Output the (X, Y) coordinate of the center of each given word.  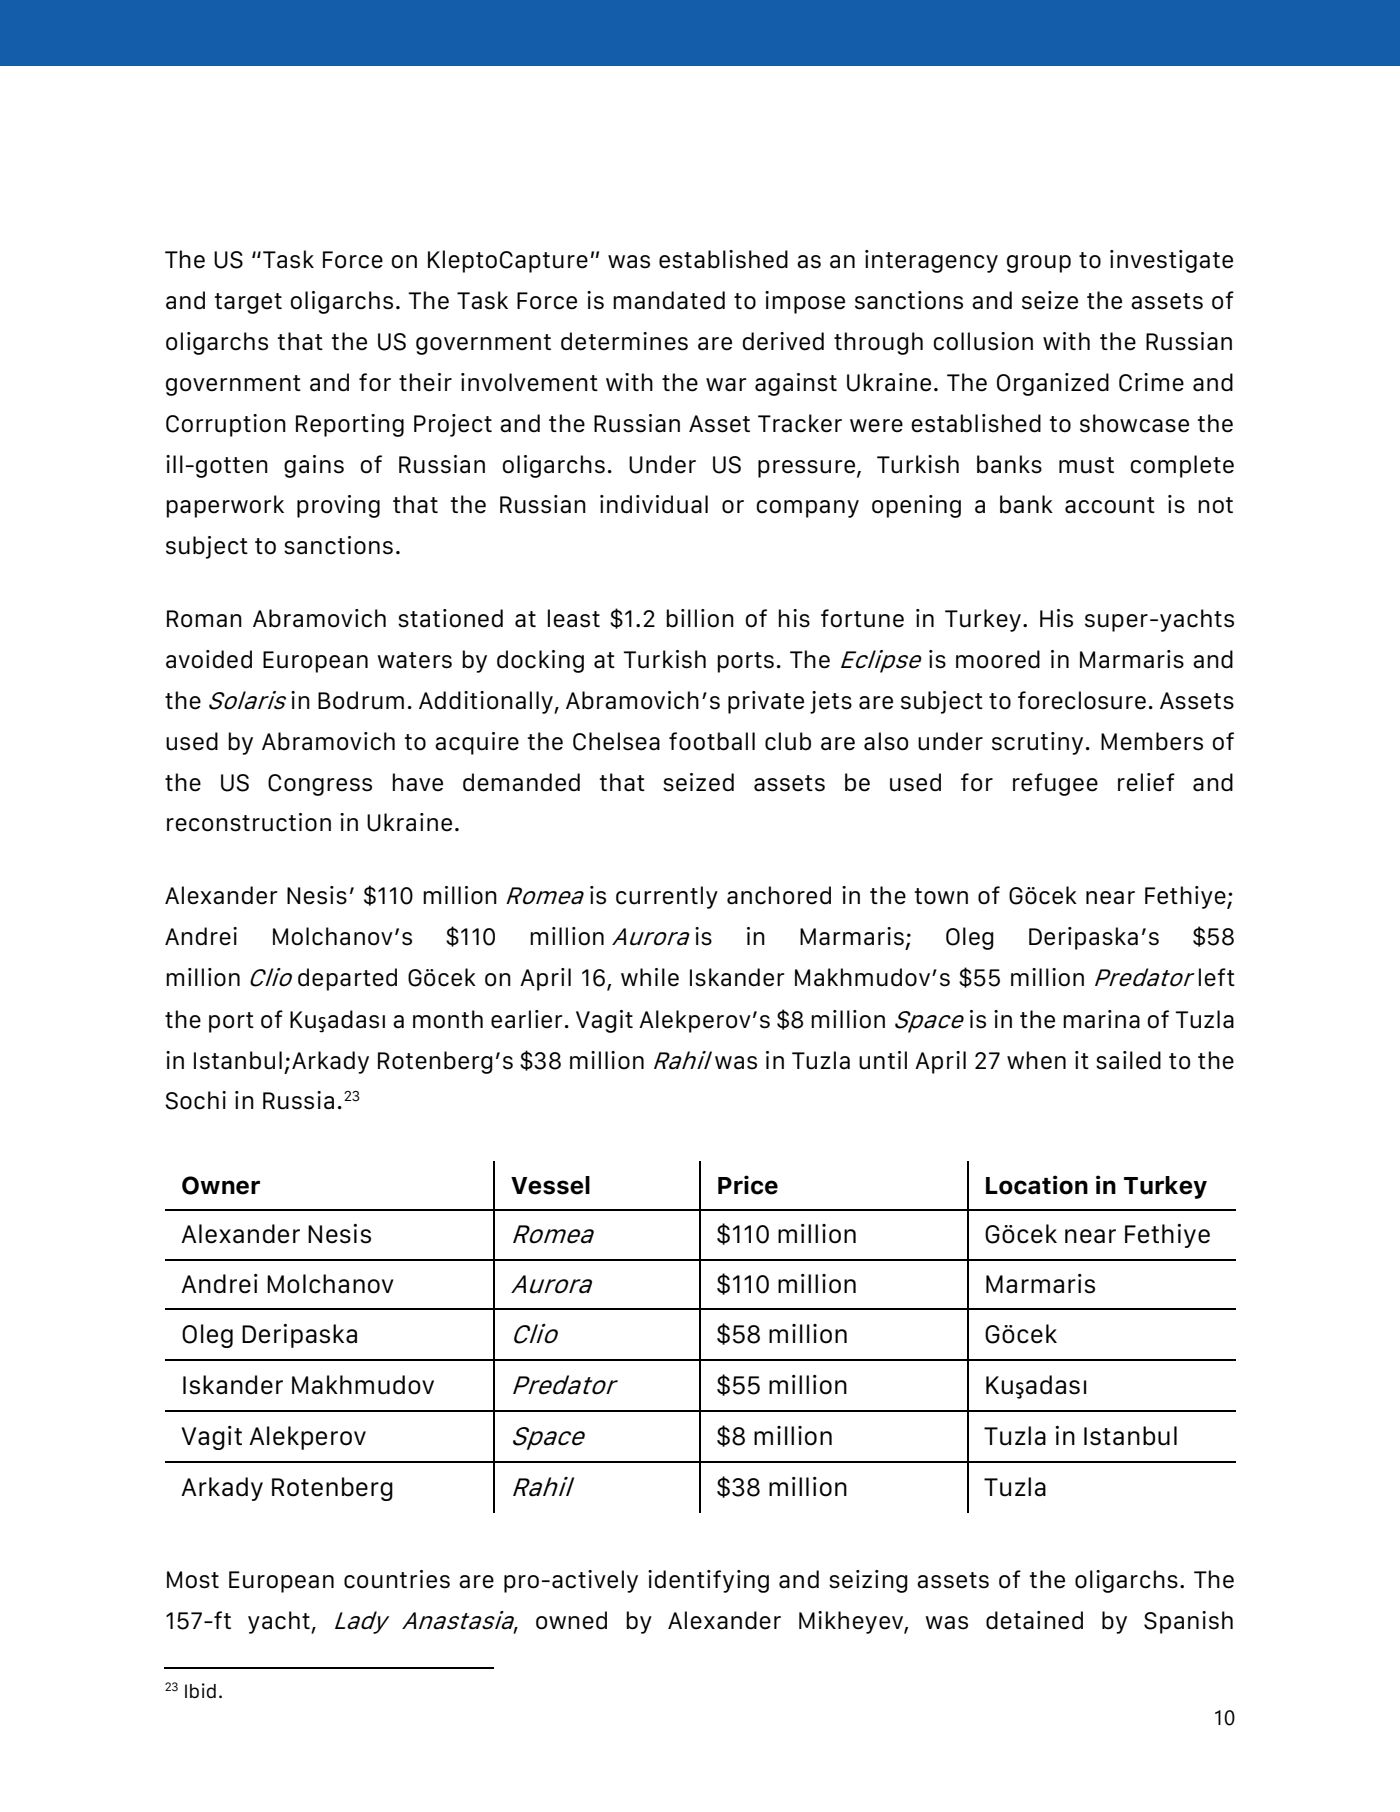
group (1039, 264)
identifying (708, 1581)
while (650, 977)
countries (397, 1579)
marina (1101, 1019)
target (248, 303)
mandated (669, 300)
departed (347, 979)
